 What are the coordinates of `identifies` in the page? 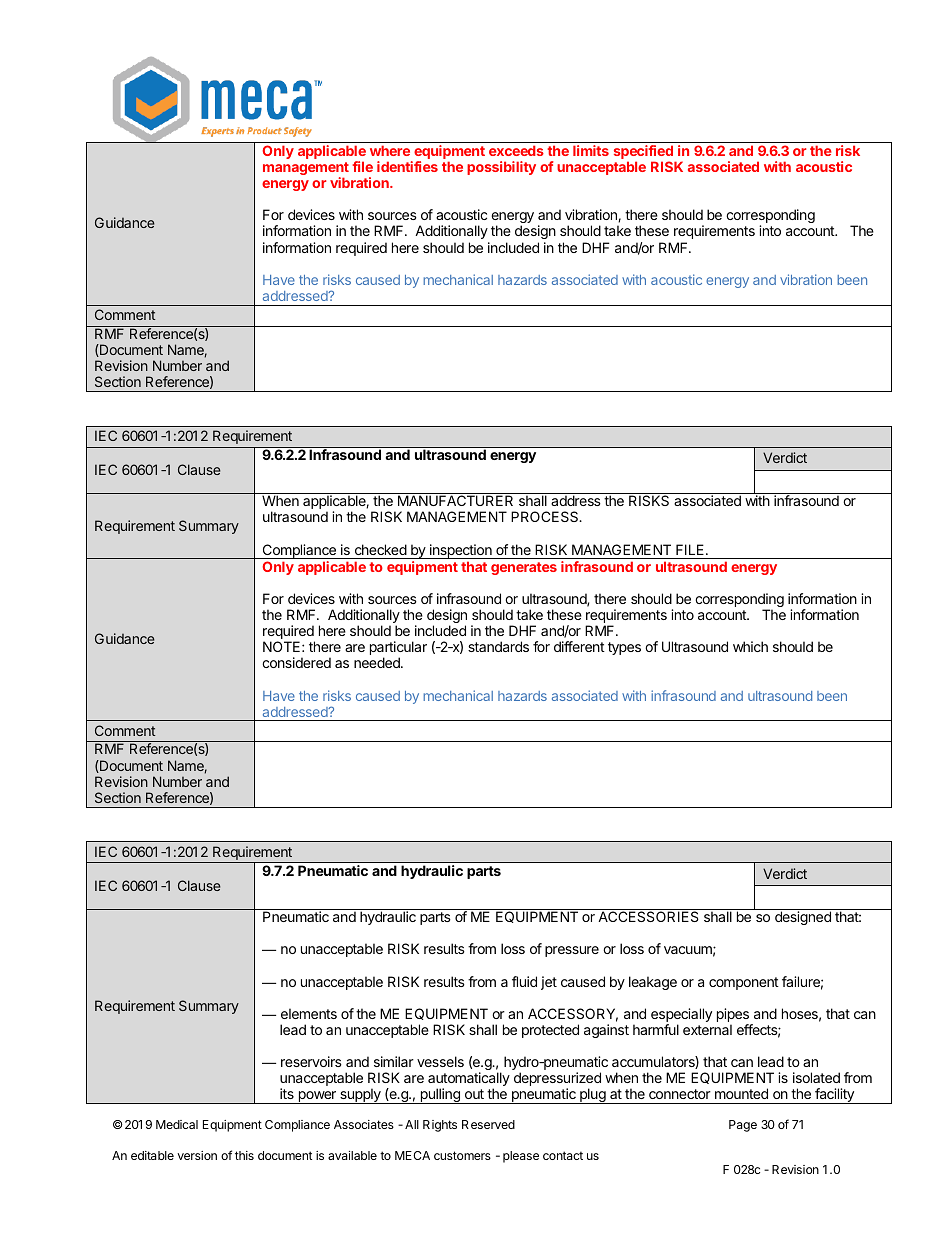 It's located at (407, 166).
